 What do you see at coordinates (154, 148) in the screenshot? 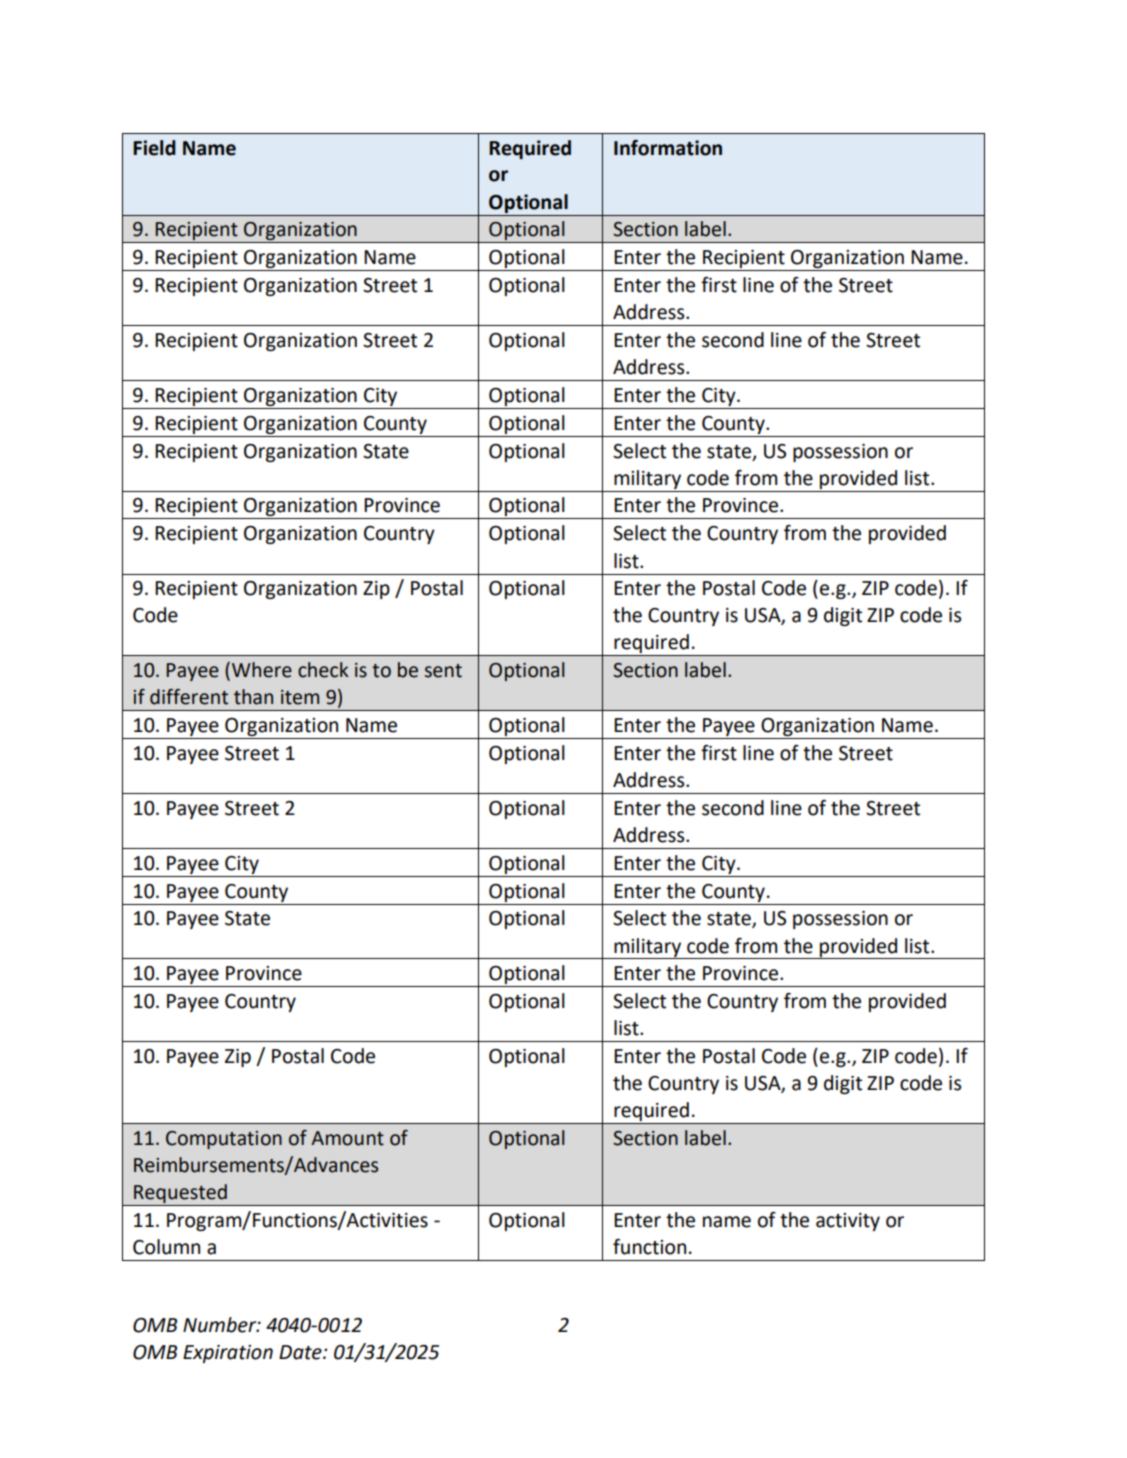
I see `Field` at bounding box center [154, 148].
